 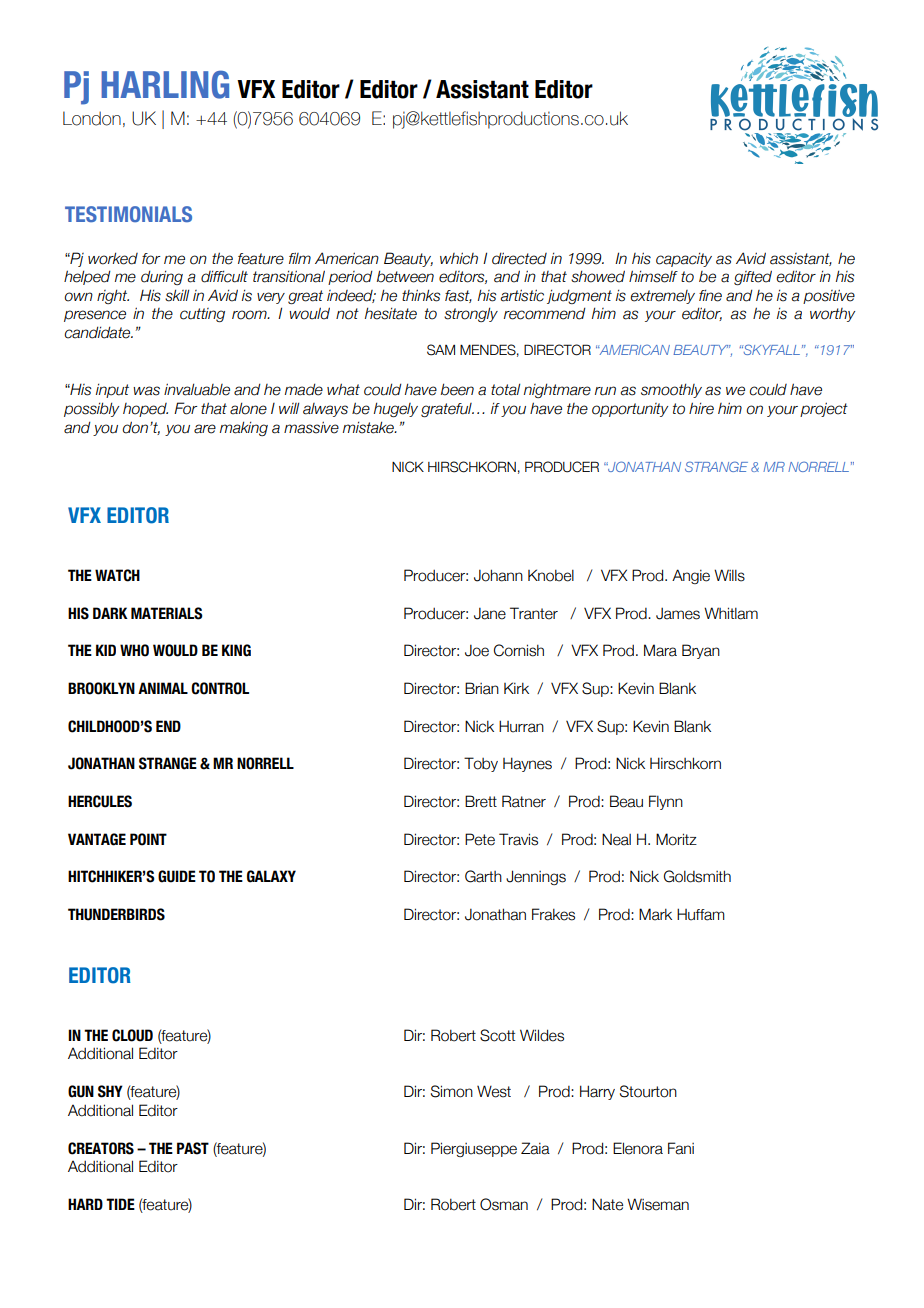 What do you see at coordinates (459, 258) in the page?
I see `which` at bounding box center [459, 258].
